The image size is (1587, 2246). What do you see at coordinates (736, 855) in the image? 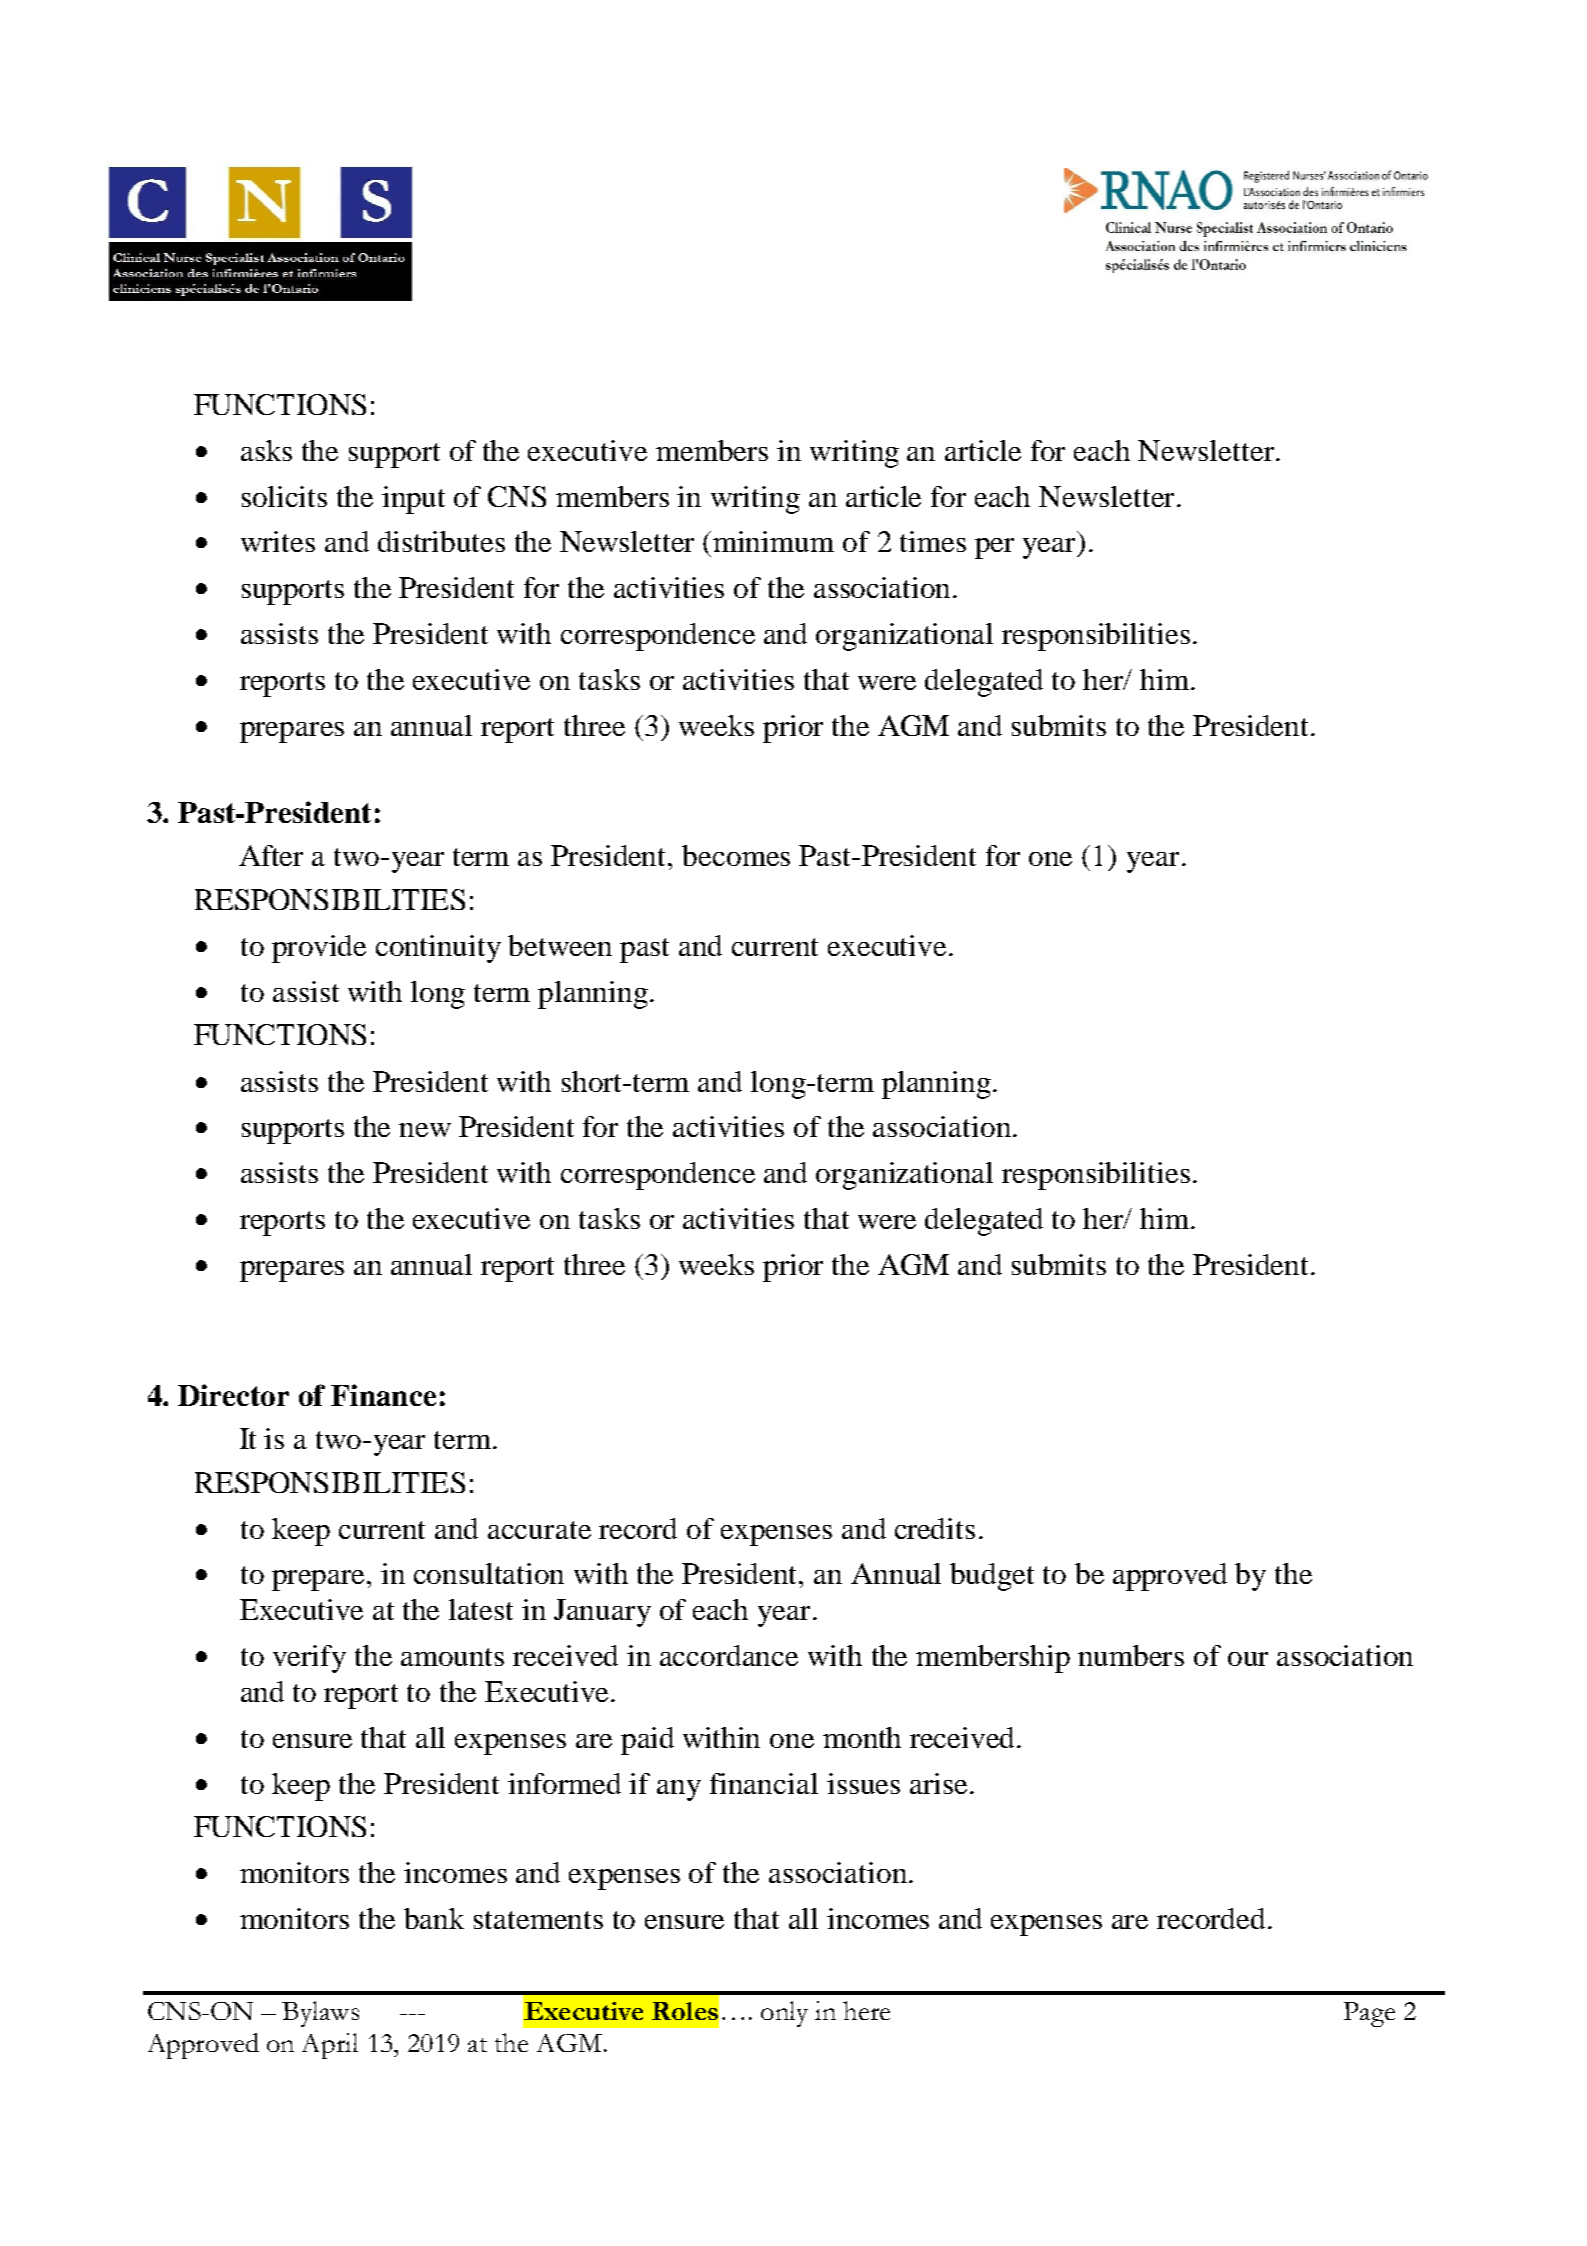
I see `becomes` at bounding box center [736, 855].
